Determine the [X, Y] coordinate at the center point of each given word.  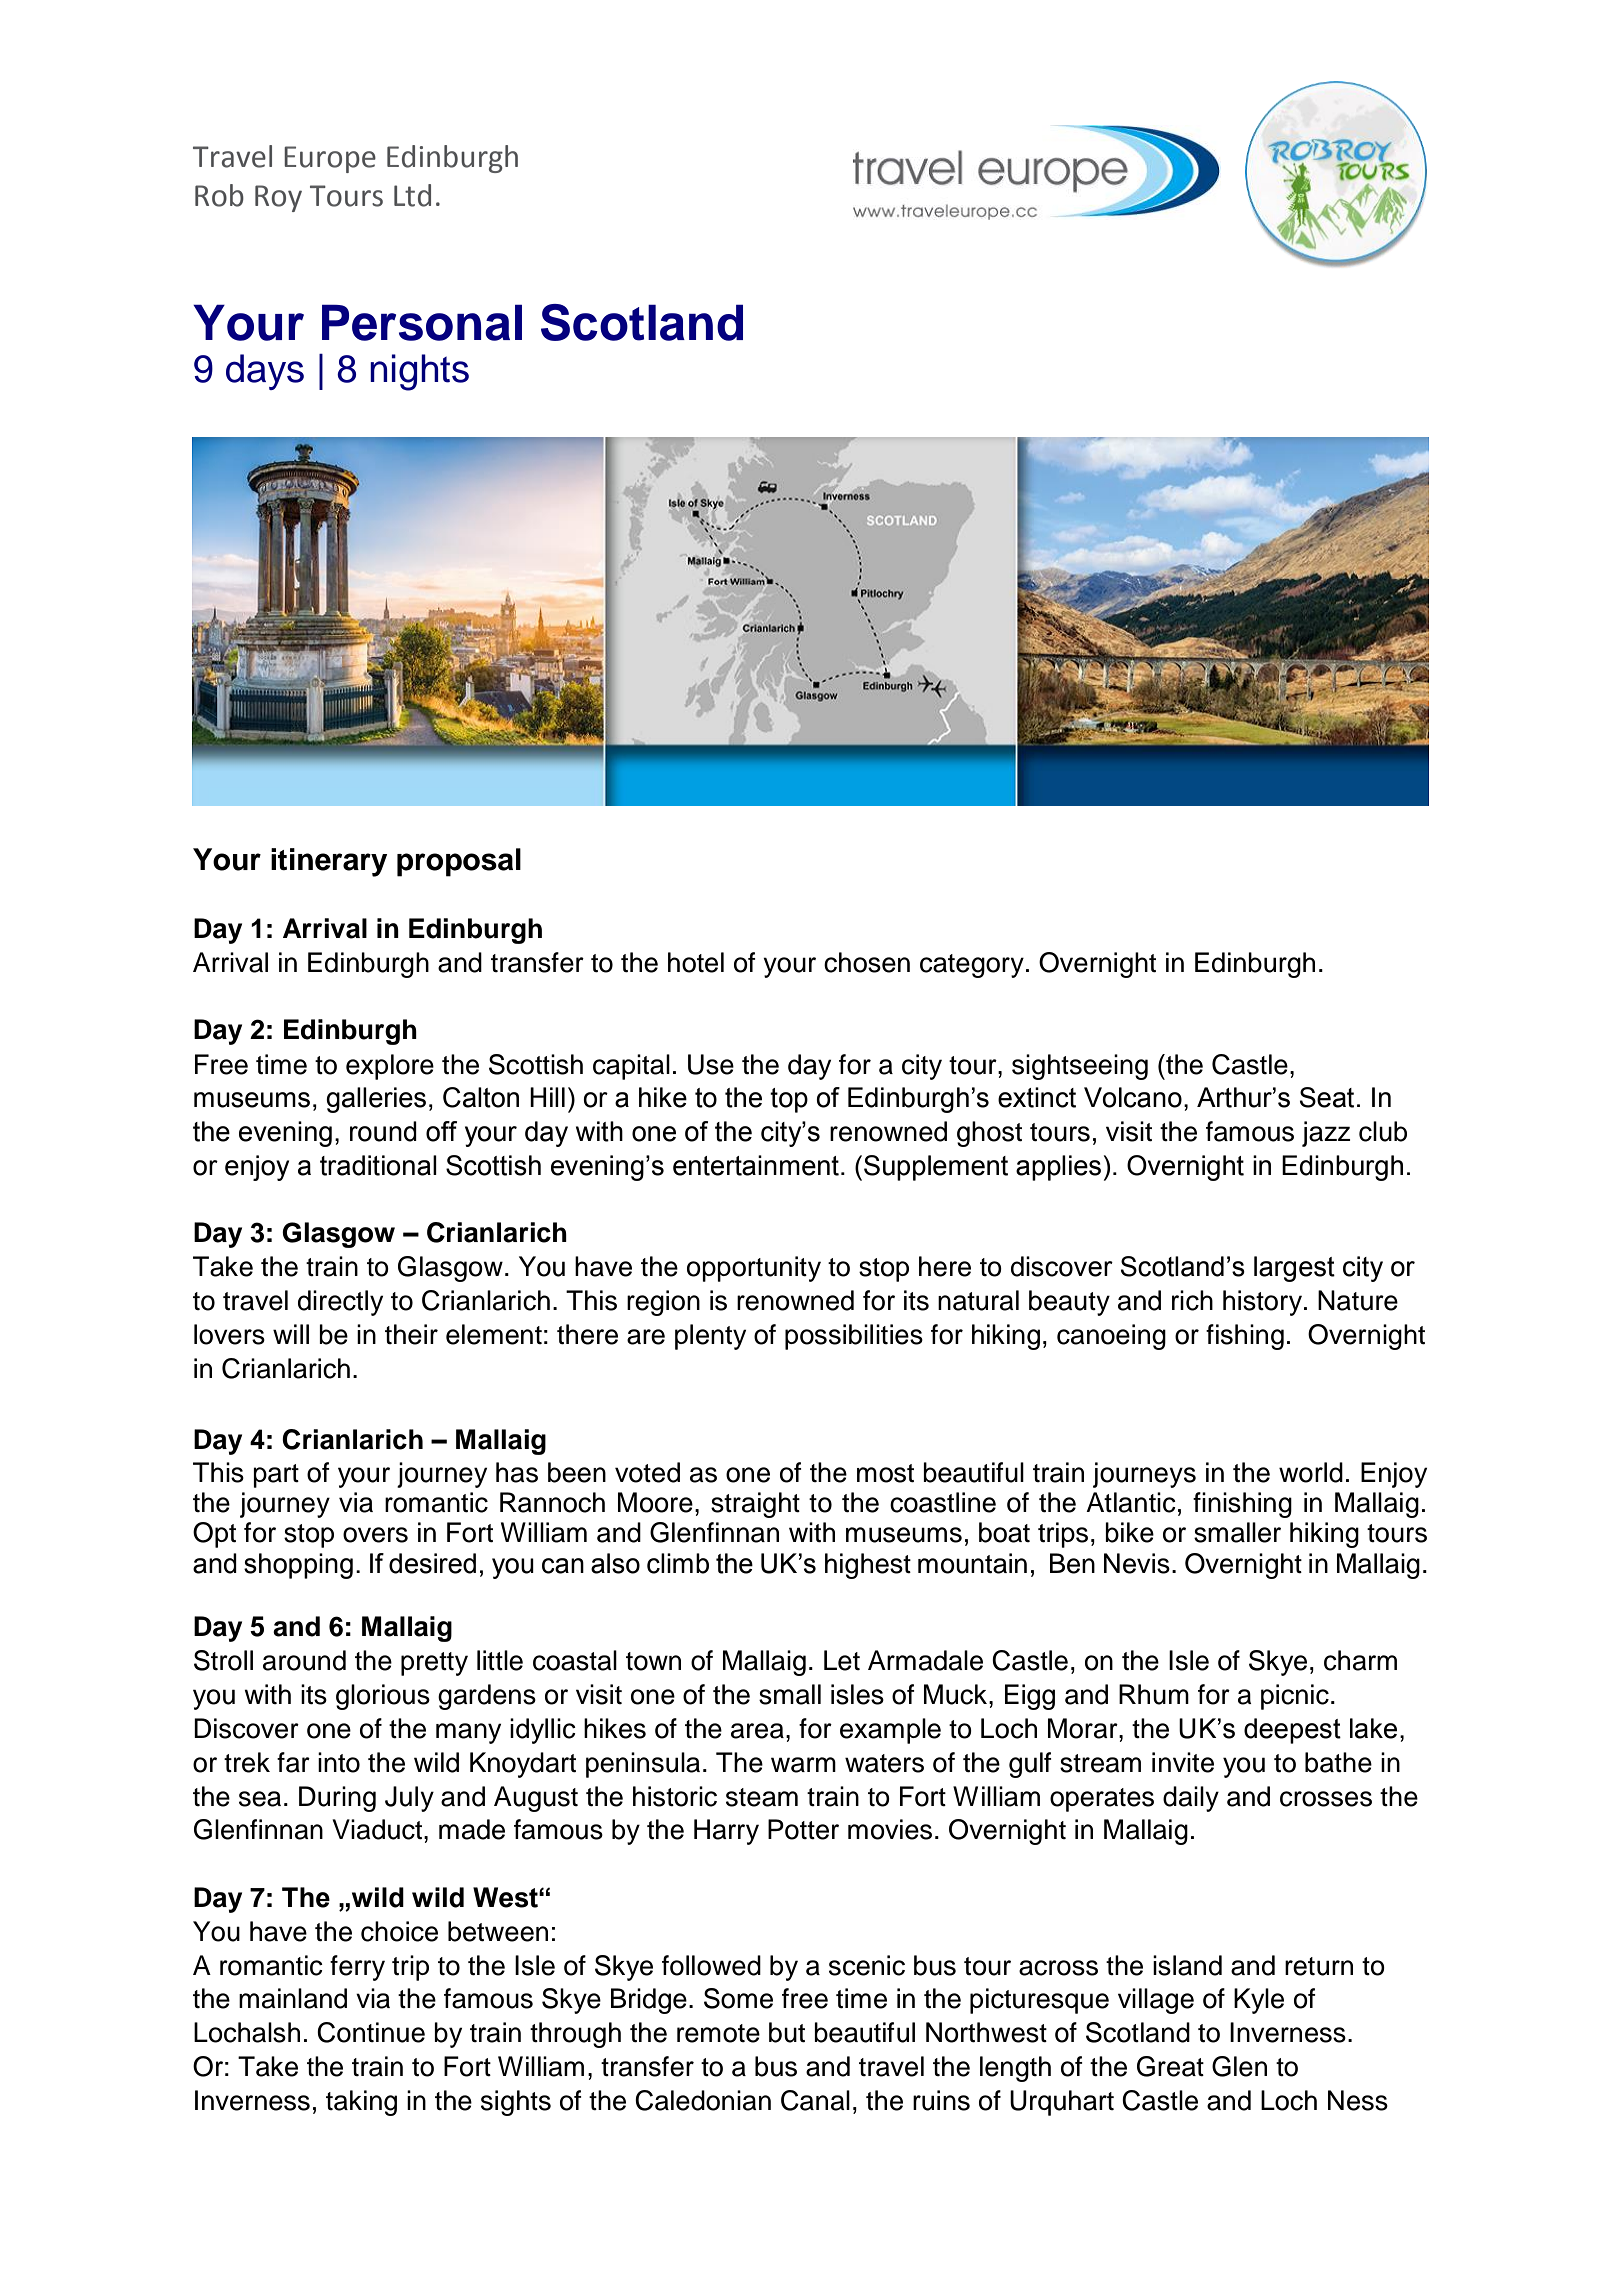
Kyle [1259, 2001]
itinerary [329, 862]
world [1311, 1472]
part [276, 1476]
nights [419, 372]
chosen [867, 962]
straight [755, 1505]
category [972, 966]
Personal [422, 322]
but [787, 2032]
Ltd [412, 195]
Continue [371, 2032]
